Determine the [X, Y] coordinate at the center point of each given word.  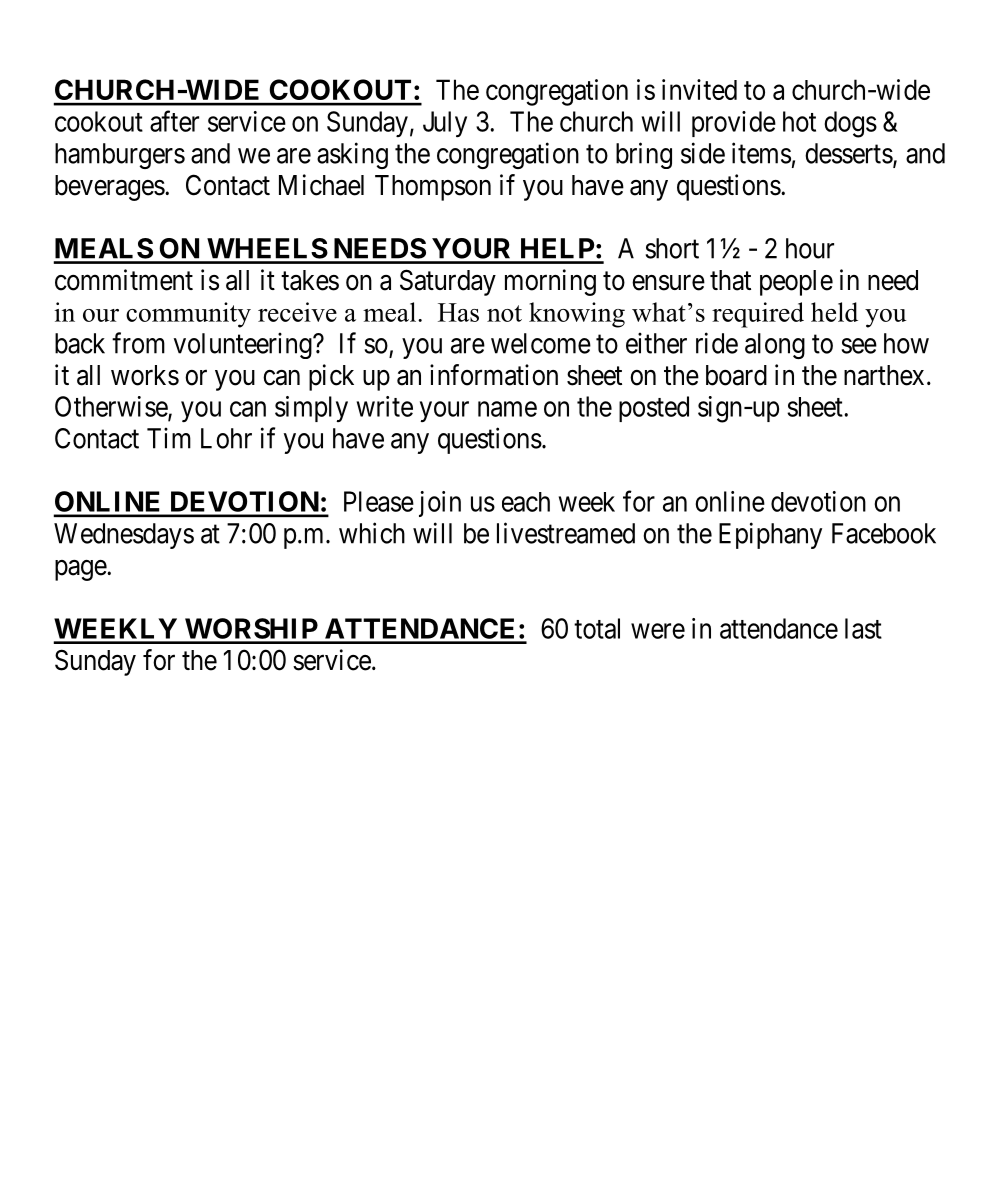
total [597, 628]
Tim [169, 438]
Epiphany [770, 535]
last [863, 628]
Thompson [433, 188]
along [775, 346]
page [81, 570]
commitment [124, 280]
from [138, 343]
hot [799, 121]
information [494, 375]
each [526, 502]
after [174, 121]
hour [810, 248]
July [445, 124]
